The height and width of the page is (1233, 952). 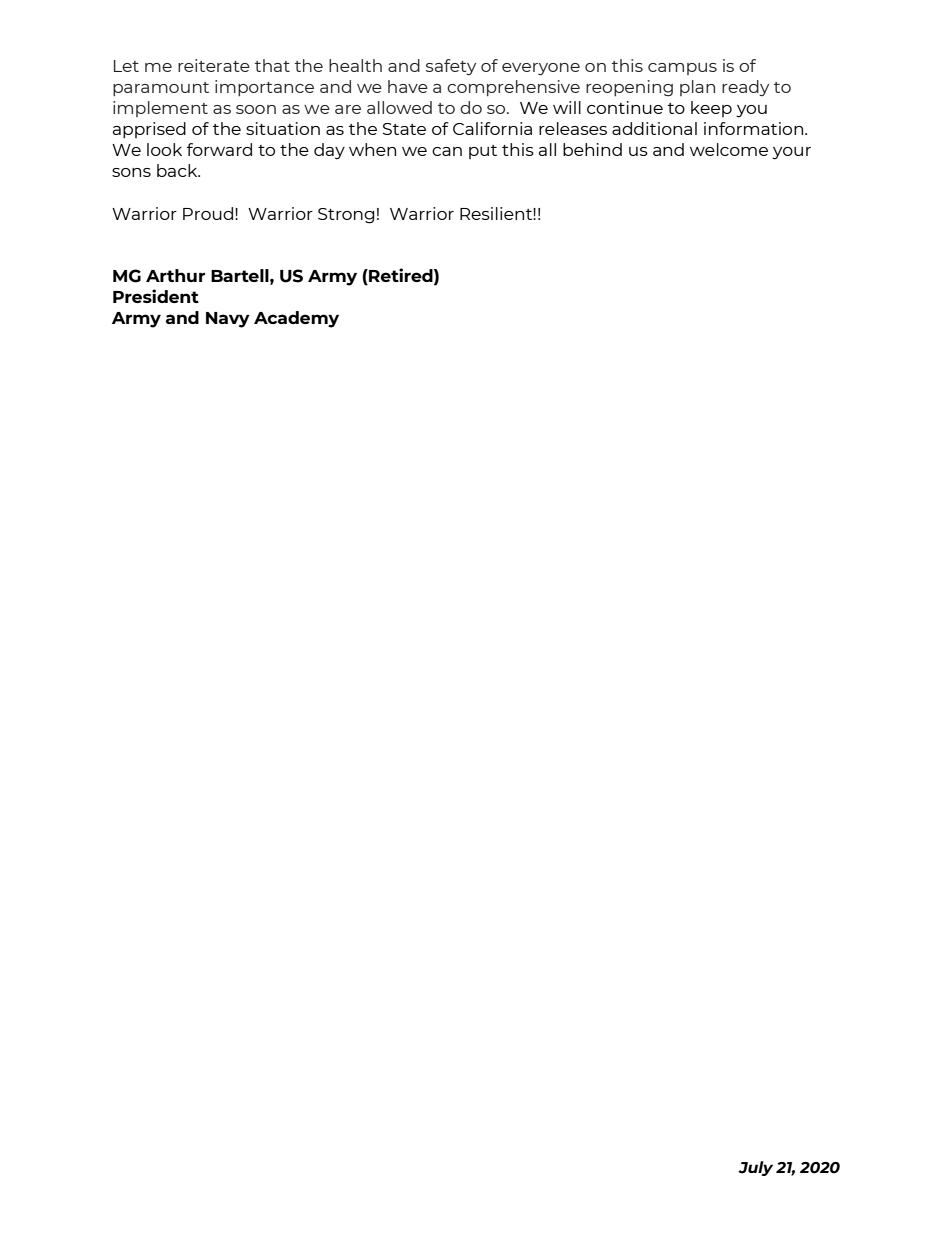 What do you see at coordinates (711, 109) in the page?
I see `keep` at bounding box center [711, 109].
